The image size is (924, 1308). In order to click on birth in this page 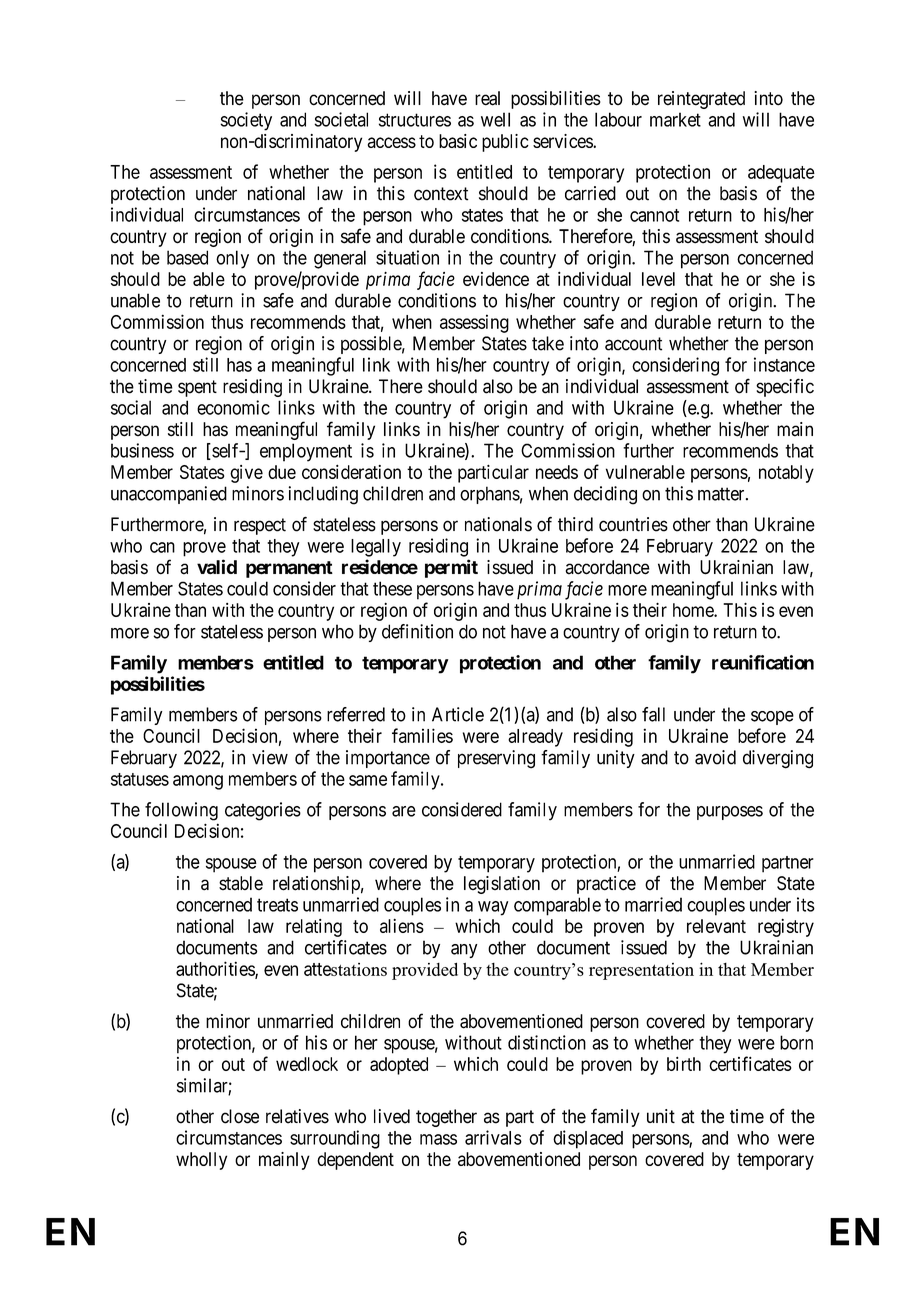, I will do `click(684, 1064)`.
